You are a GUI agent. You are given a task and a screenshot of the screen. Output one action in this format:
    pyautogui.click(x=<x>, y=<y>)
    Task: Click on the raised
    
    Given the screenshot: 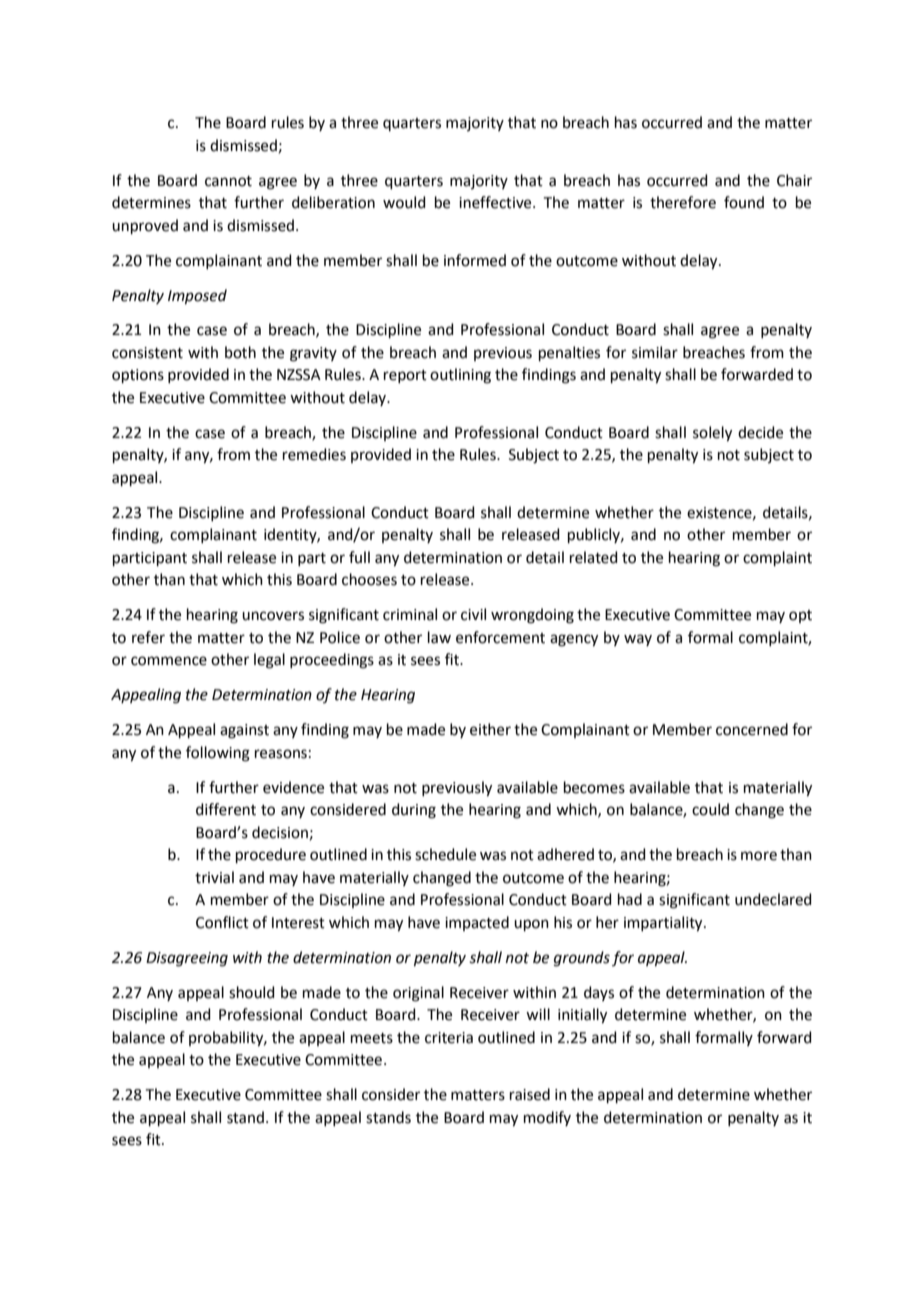 What is the action you would take?
    pyautogui.click(x=530, y=1094)
